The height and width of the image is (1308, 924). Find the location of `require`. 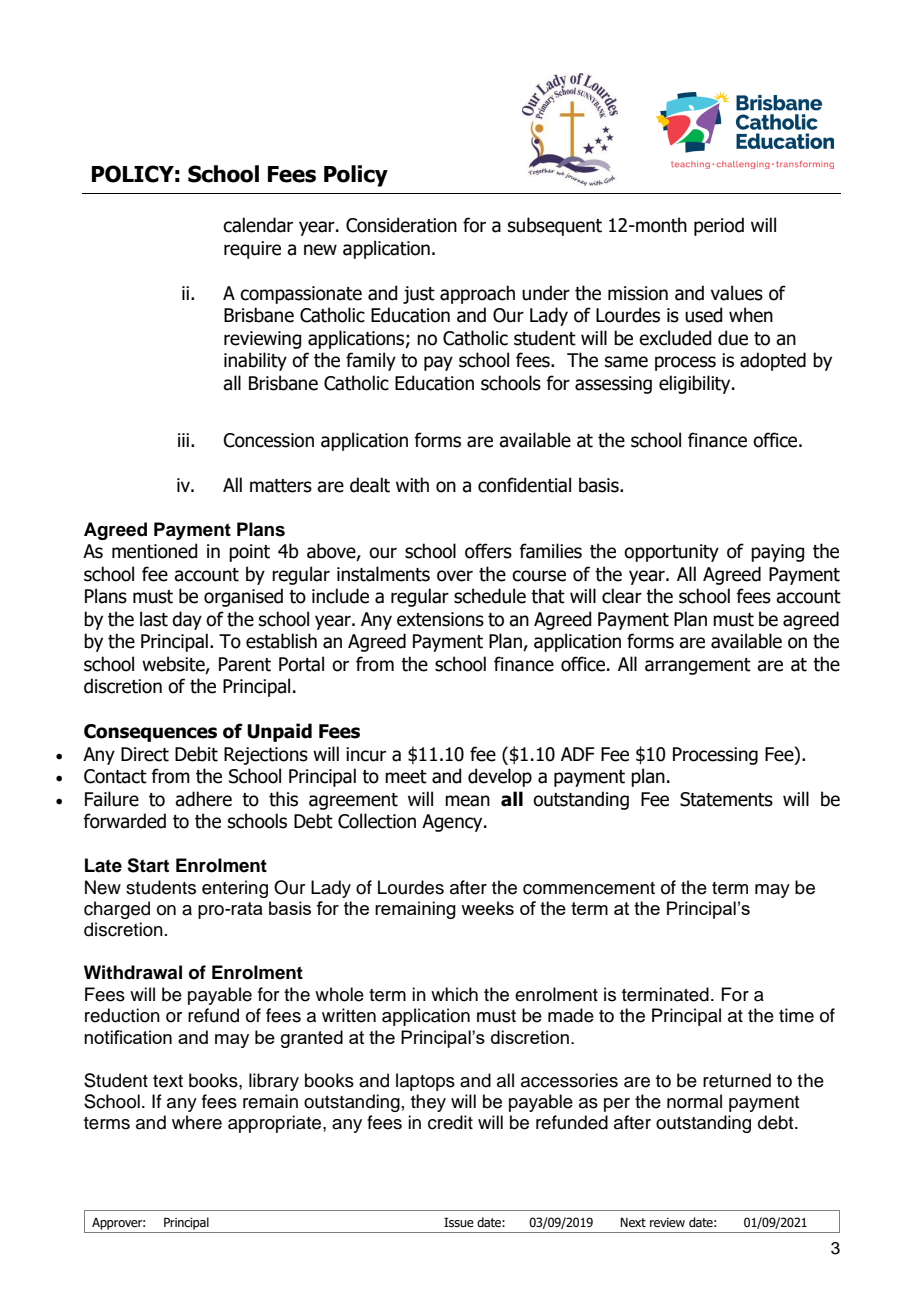

require is located at coordinates (252, 250).
